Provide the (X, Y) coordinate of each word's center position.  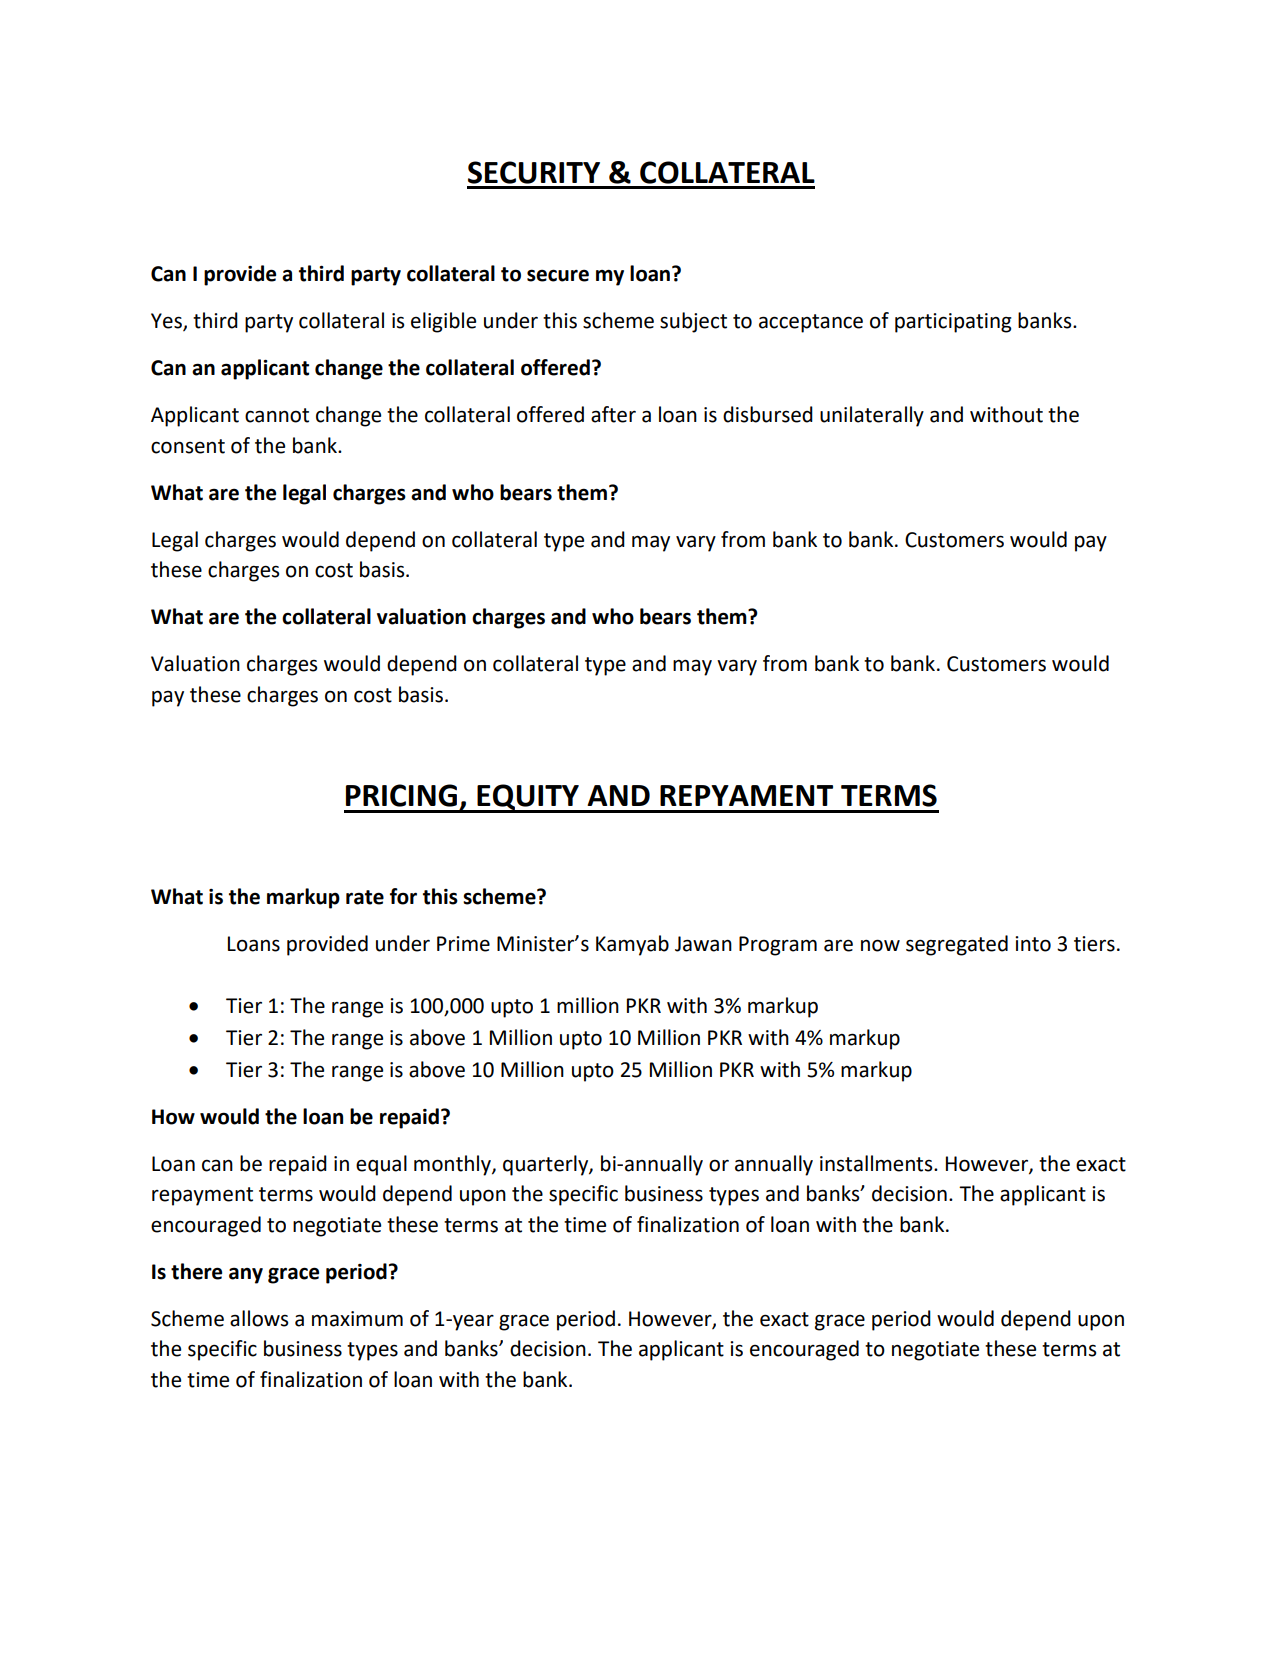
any (246, 1276)
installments (877, 1163)
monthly (453, 1165)
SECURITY (534, 172)
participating (953, 323)
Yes (167, 321)
